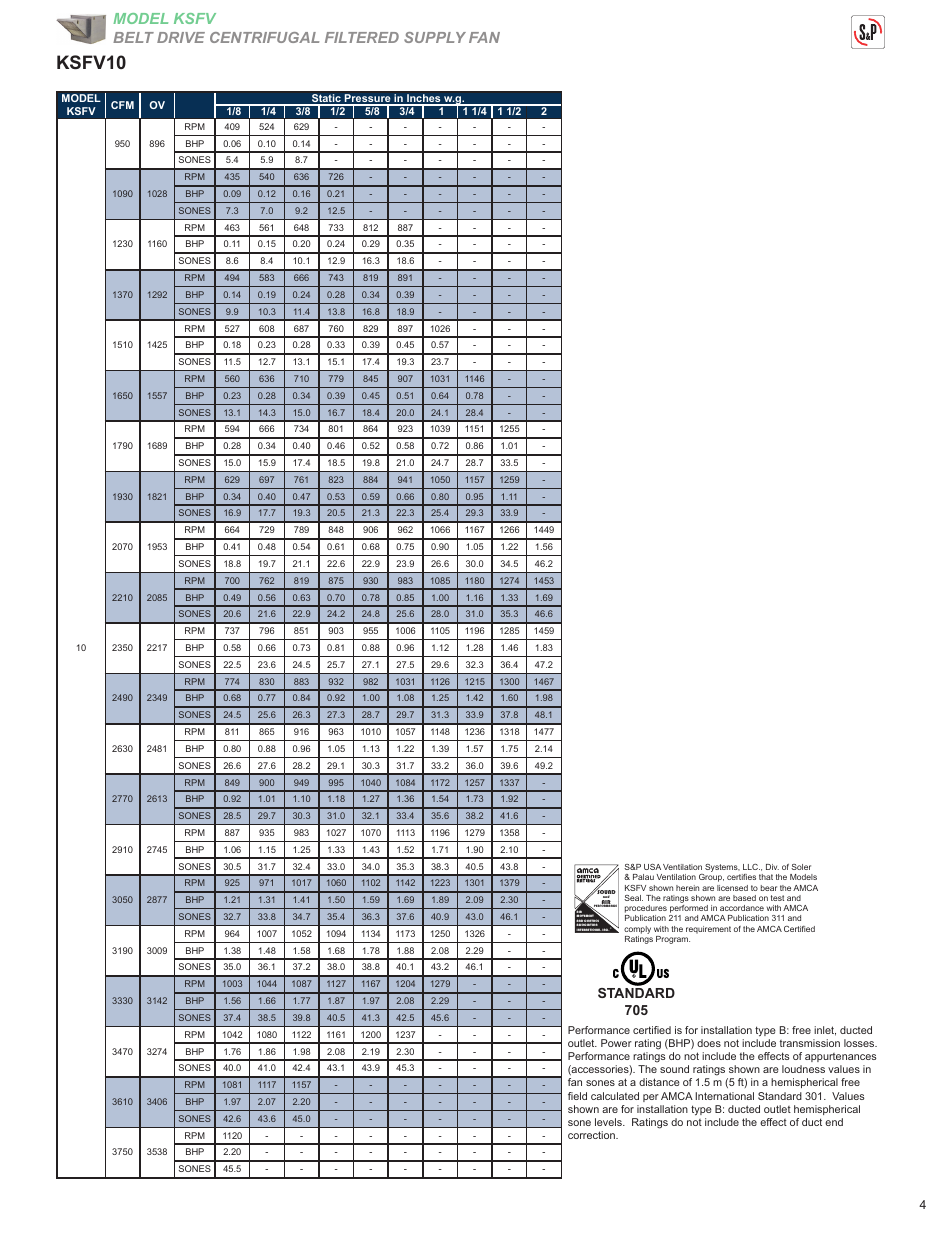 Image resolution: width=952 pixels, height=1233 pixels. I want to click on SUPPLY, so click(435, 37).
